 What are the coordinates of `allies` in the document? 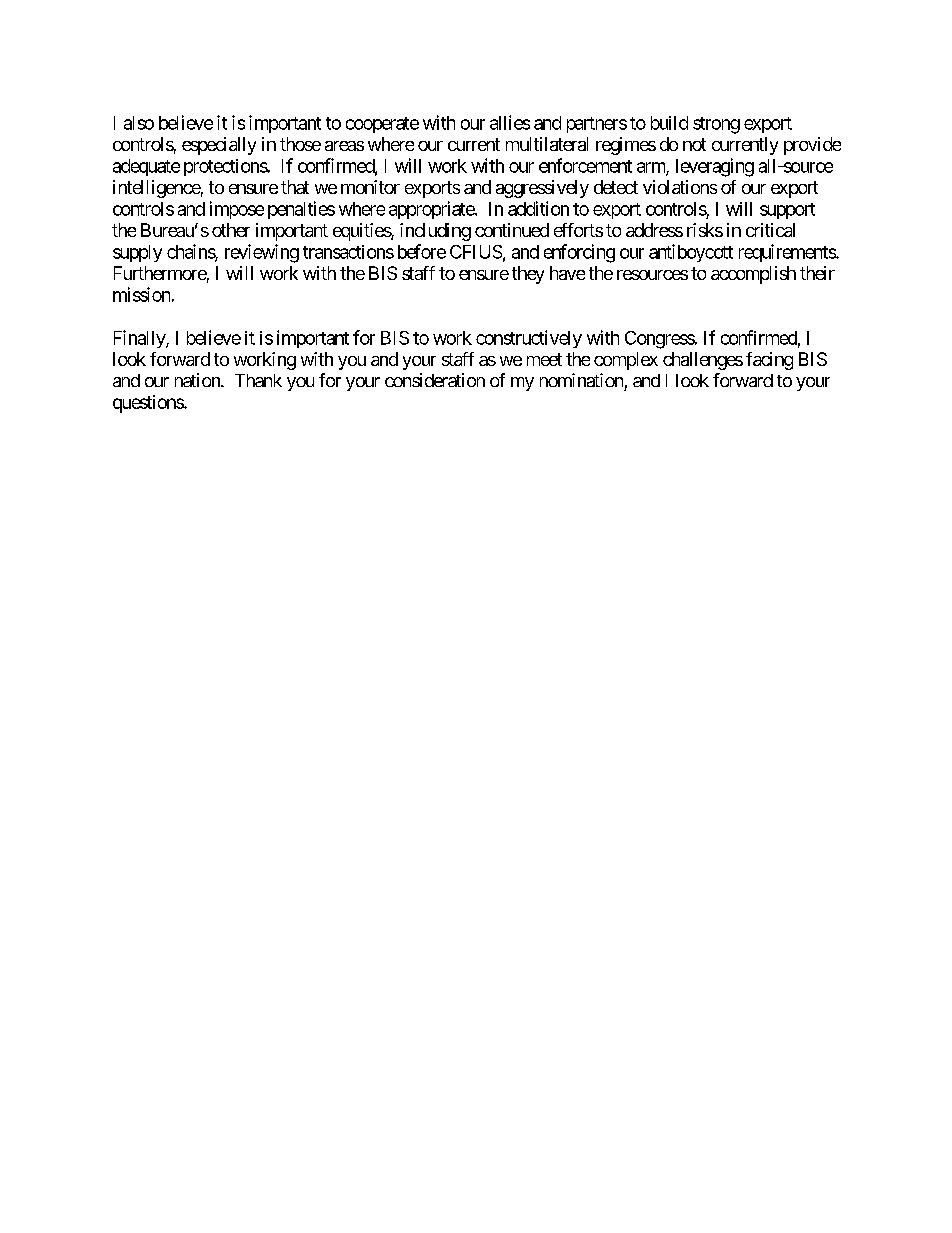 It's located at (510, 122).
